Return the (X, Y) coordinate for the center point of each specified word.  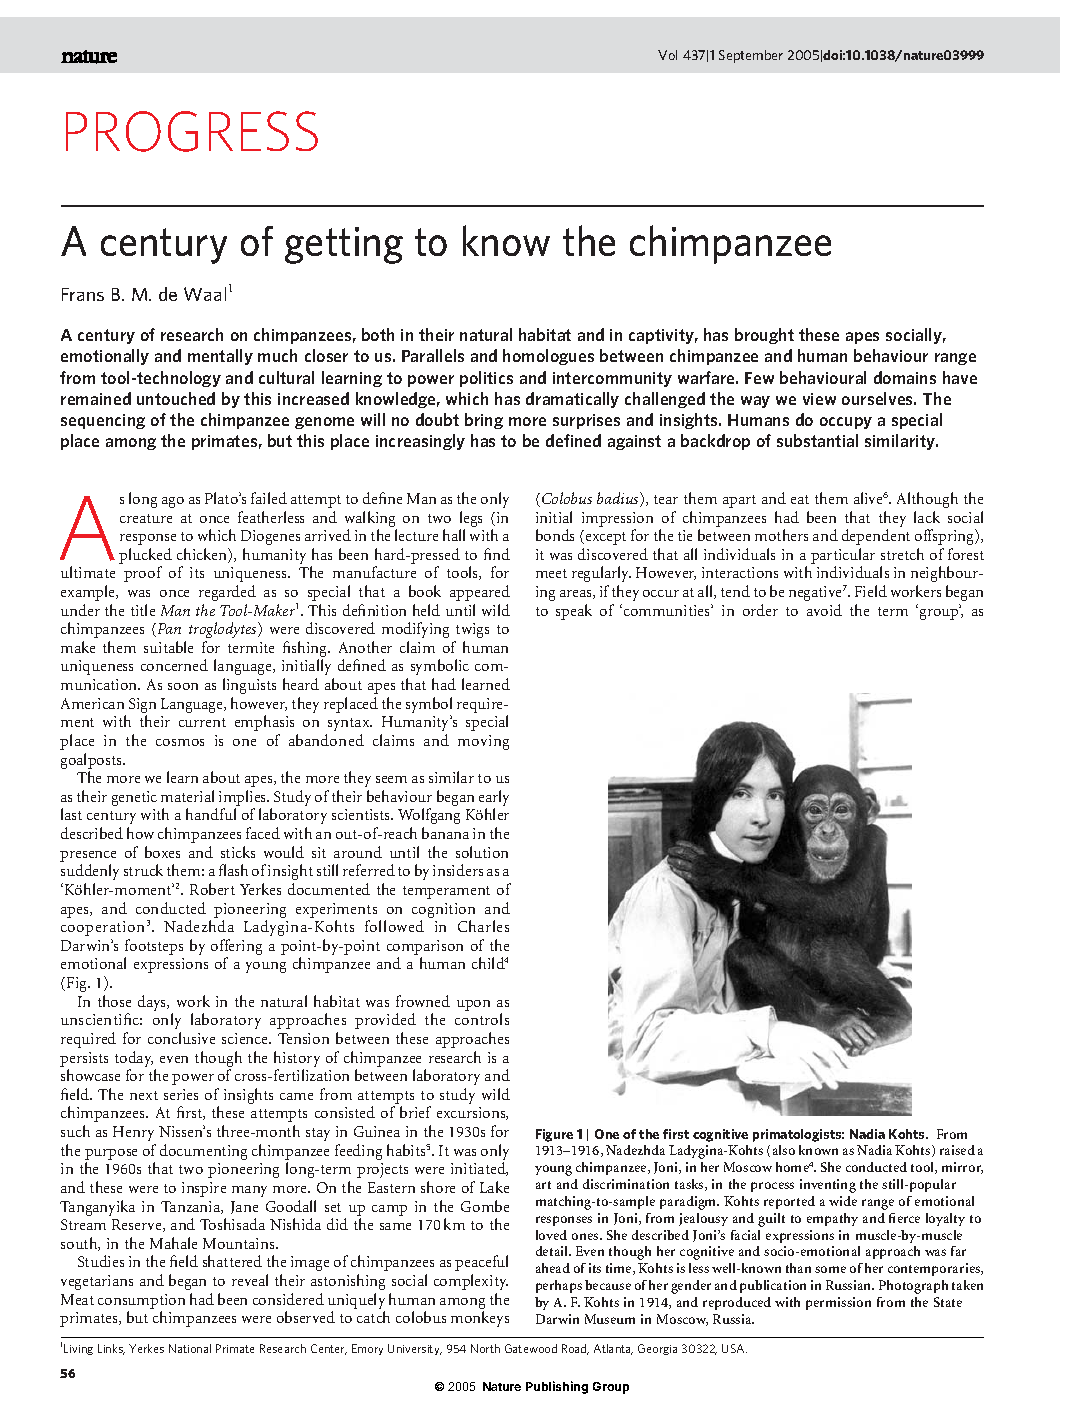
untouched (176, 398)
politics (486, 379)
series (181, 1094)
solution (482, 852)
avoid (824, 610)
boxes (162, 852)
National (190, 1348)
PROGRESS (192, 131)
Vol (667, 55)
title (143, 610)
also (784, 1150)
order (760, 610)
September (751, 56)
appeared (480, 593)
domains (905, 377)
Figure (554, 1135)
